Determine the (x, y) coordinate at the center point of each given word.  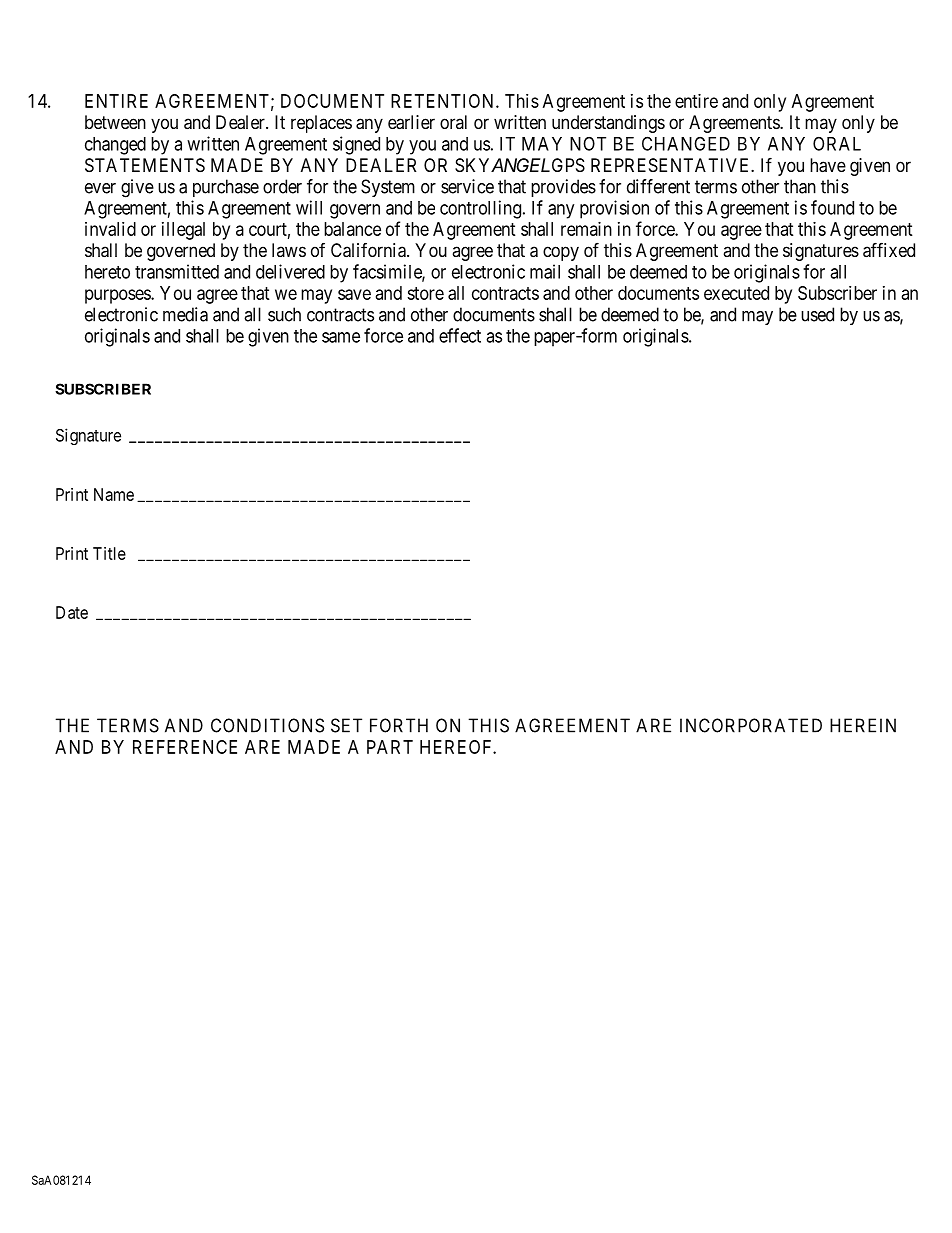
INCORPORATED (751, 725)
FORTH (399, 725)
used (817, 314)
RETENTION (444, 101)
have (828, 165)
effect (460, 335)
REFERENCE (185, 747)
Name (114, 494)
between (115, 122)
